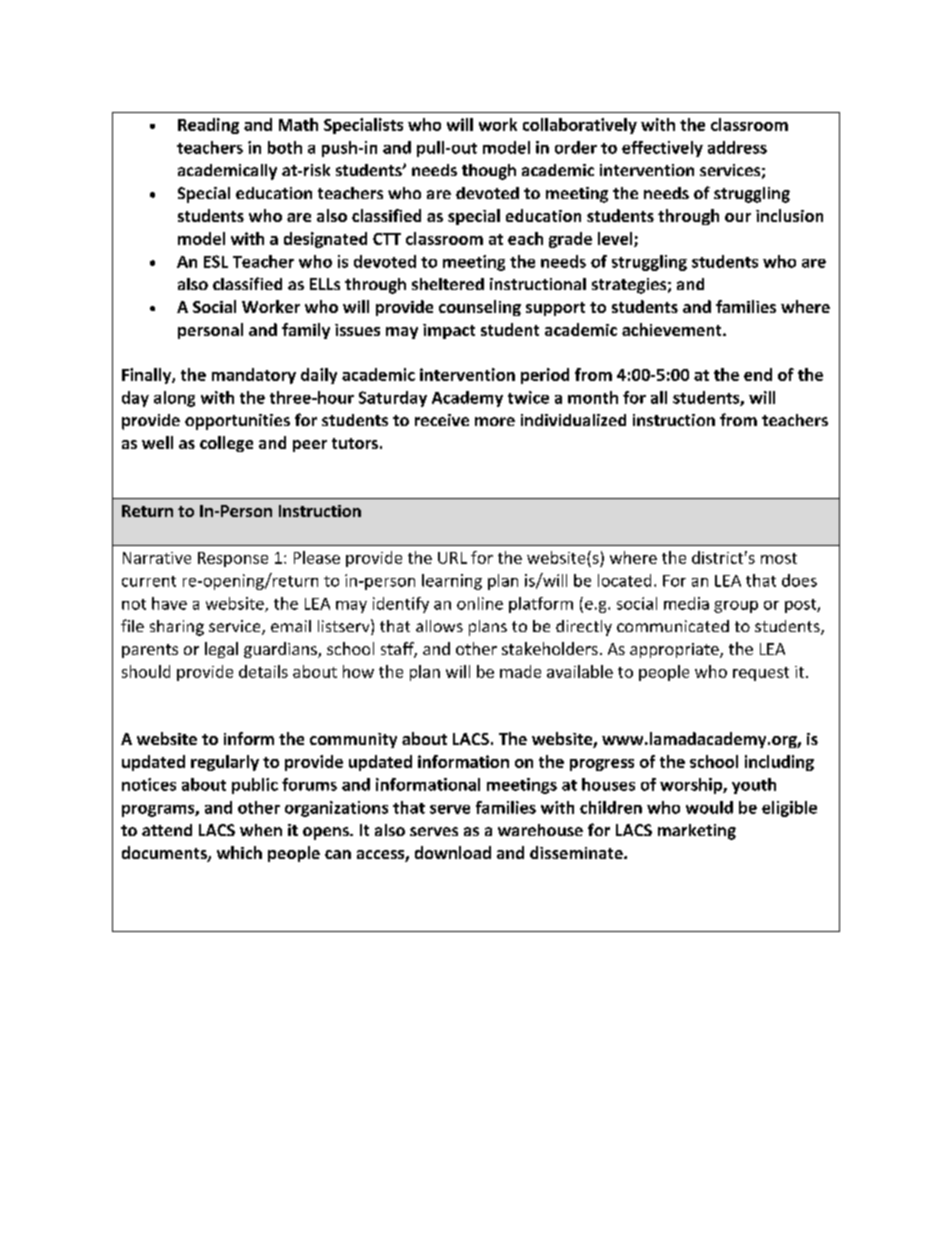 The height and width of the screenshot is (1233, 952). I want to click on achievement, so click(673, 329).
